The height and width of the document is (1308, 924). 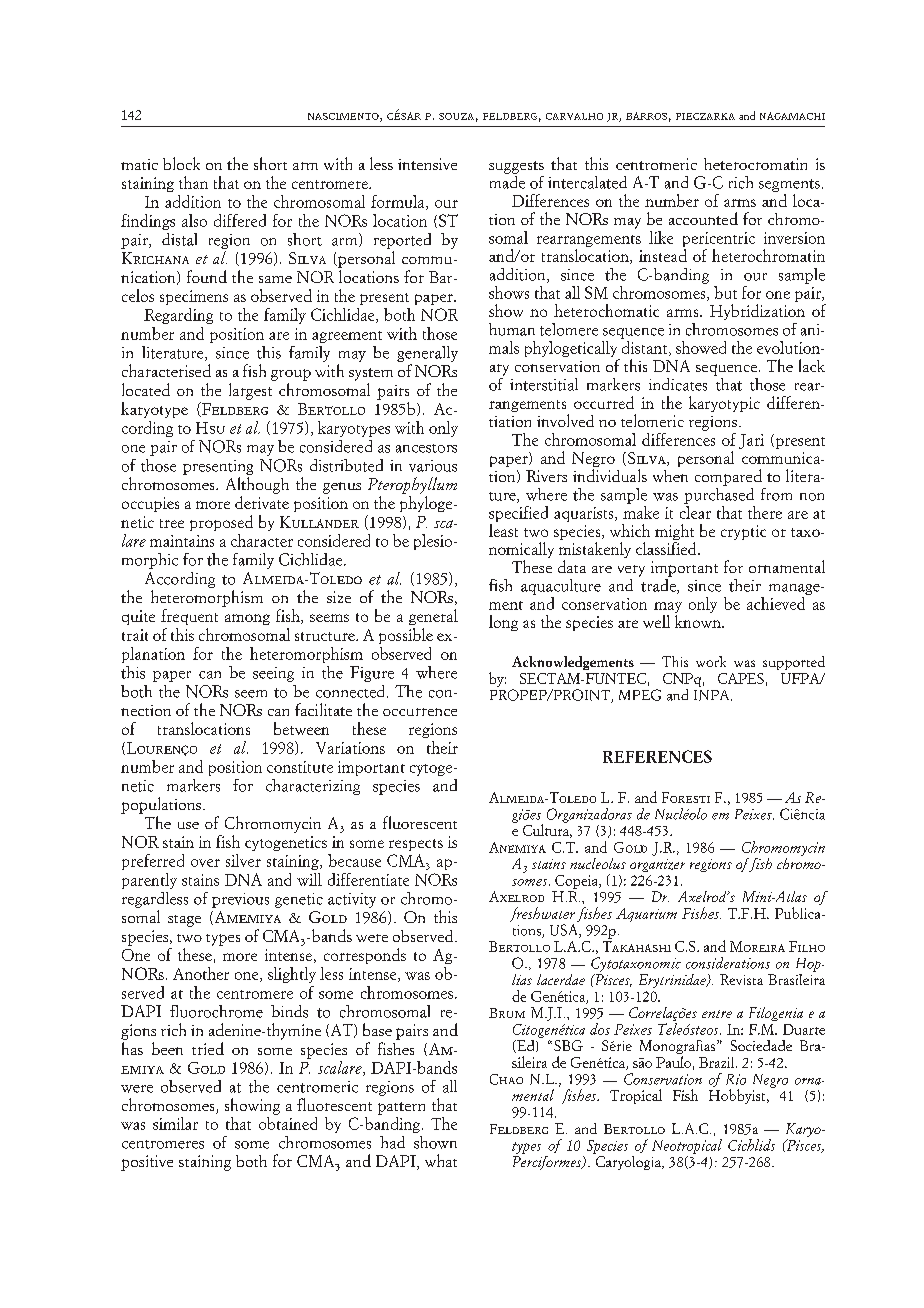 I want to click on accounted, so click(x=703, y=218).
